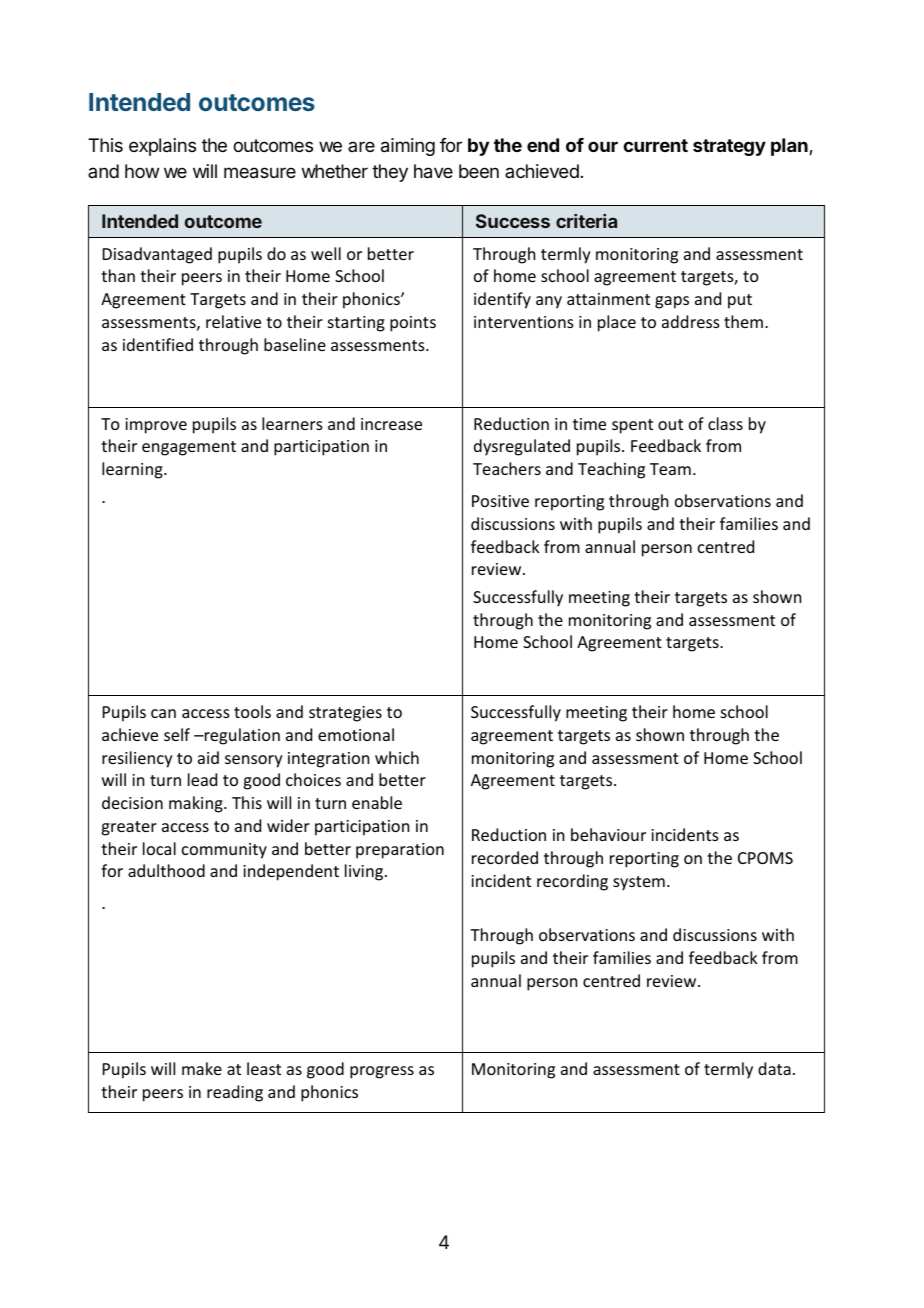  Describe the element at coordinates (163, 713) in the screenshot. I see `can` at that location.
